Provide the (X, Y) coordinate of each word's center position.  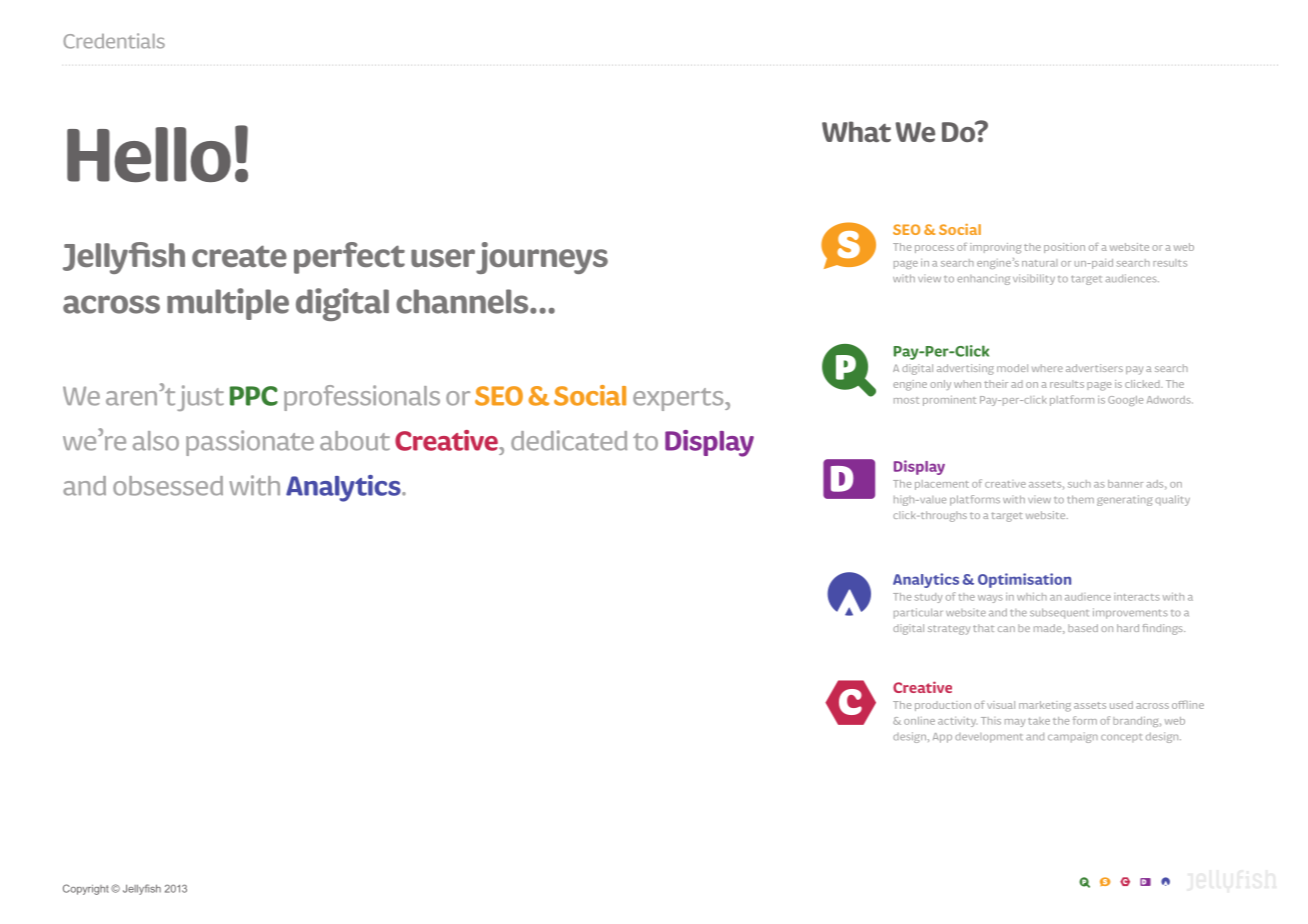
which (1032, 596)
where (1047, 368)
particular (918, 613)
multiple (228, 304)
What (856, 131)
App (942, 738)
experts (679, 399)
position (1064, 248)
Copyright (86, 889)
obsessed (168, 486)
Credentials (114, 41)
